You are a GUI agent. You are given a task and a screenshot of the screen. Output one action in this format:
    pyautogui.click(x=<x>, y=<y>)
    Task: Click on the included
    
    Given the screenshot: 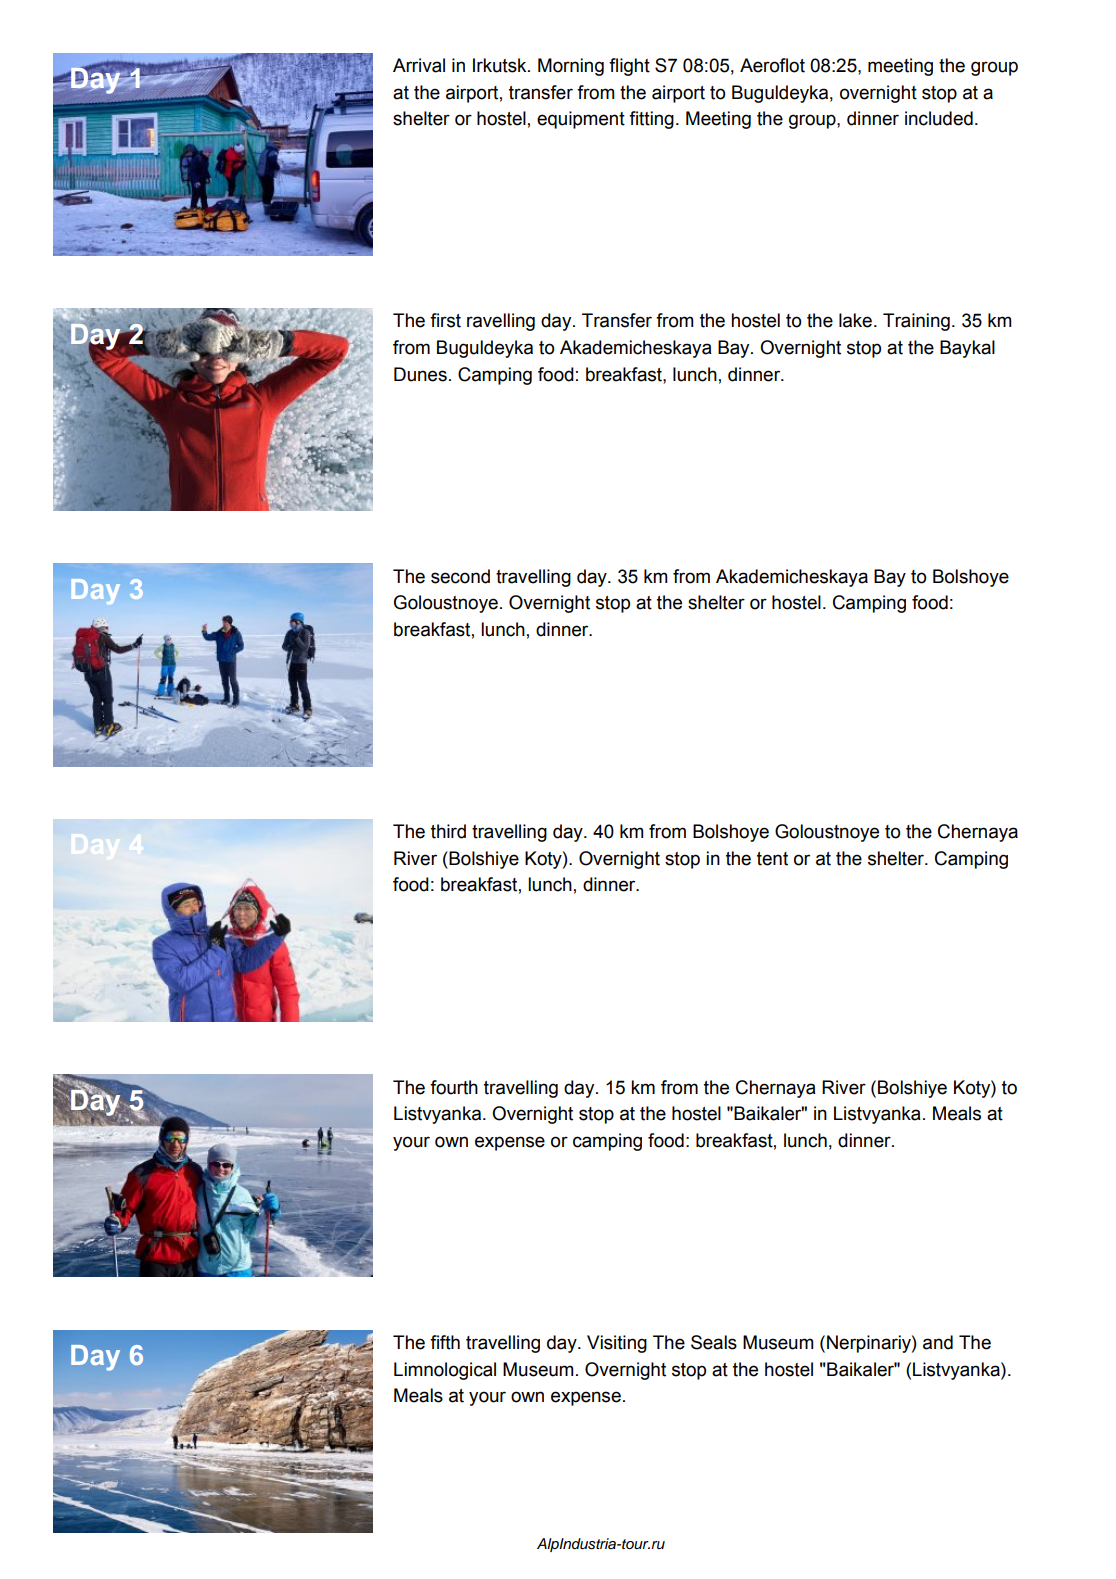 What is the action you would take?
    pyautogui.click(x=939, y=118)
